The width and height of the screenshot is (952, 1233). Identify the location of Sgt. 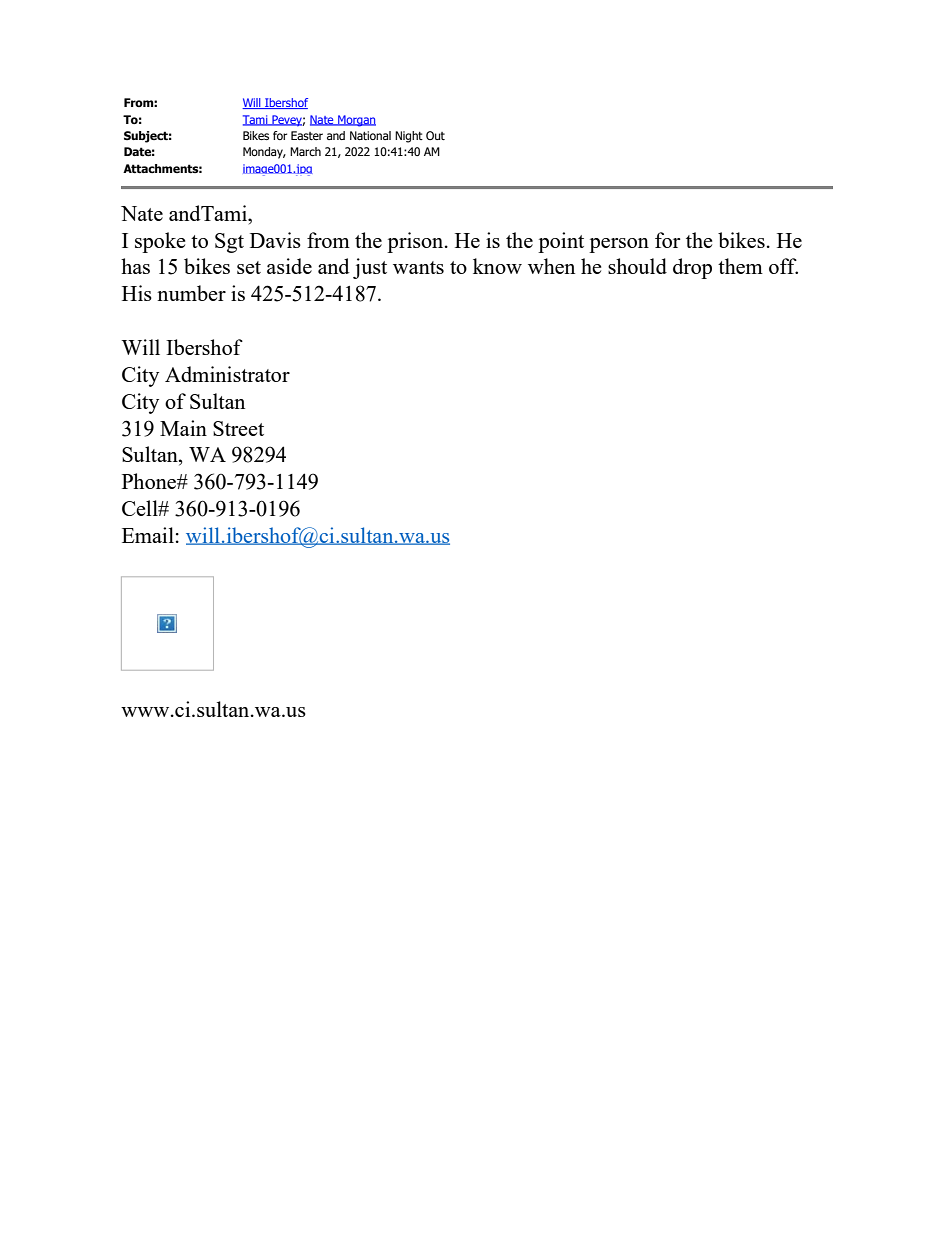
(229, 243).
